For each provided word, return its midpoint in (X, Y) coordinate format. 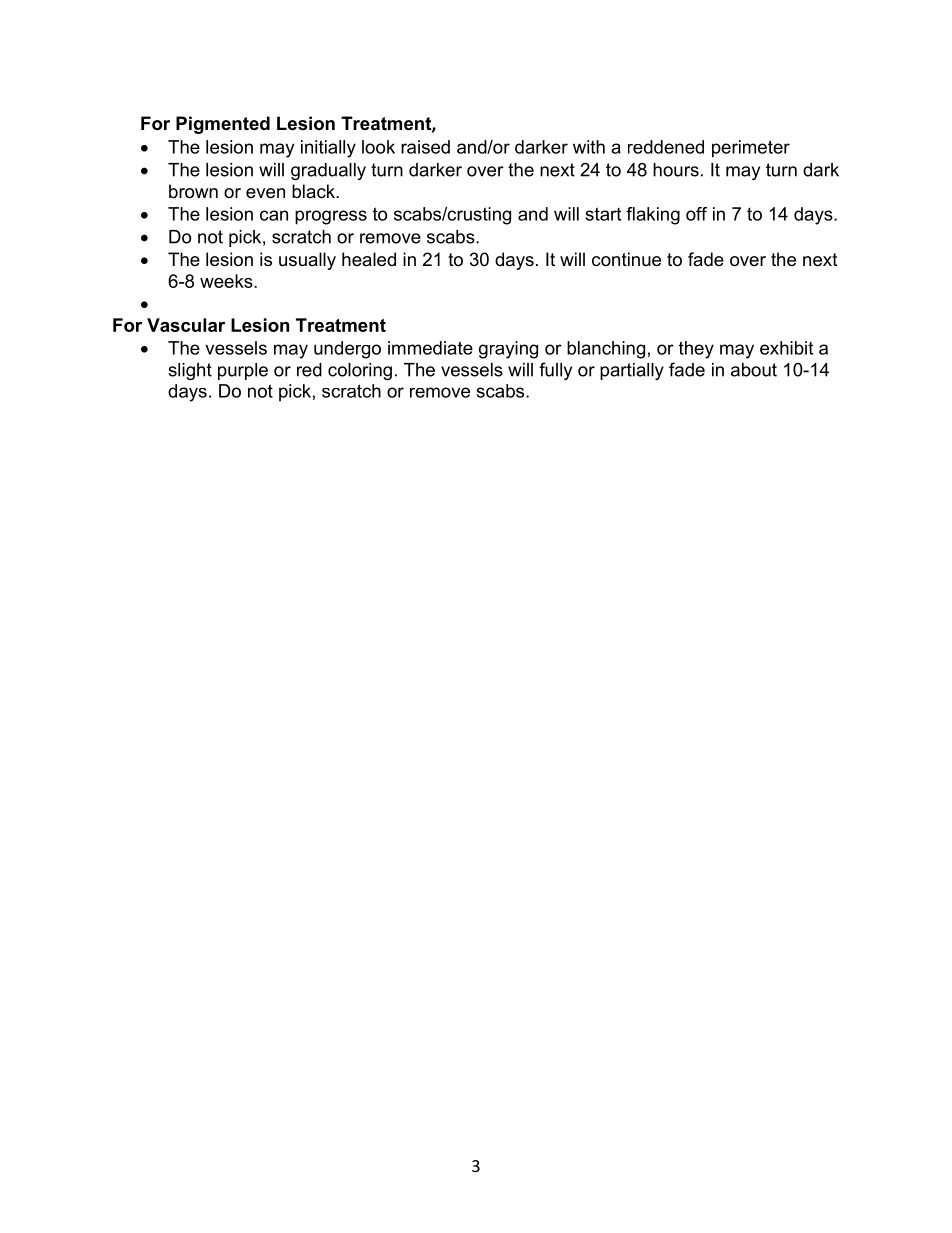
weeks (227, 281)
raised (425, 147)
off (696, 214)
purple (243, 371)
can (274, 215)
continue (626, 259)
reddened (666, 147)
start (603, 214)
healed (369, 259)
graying (508, 350)
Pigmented (223, 125)
